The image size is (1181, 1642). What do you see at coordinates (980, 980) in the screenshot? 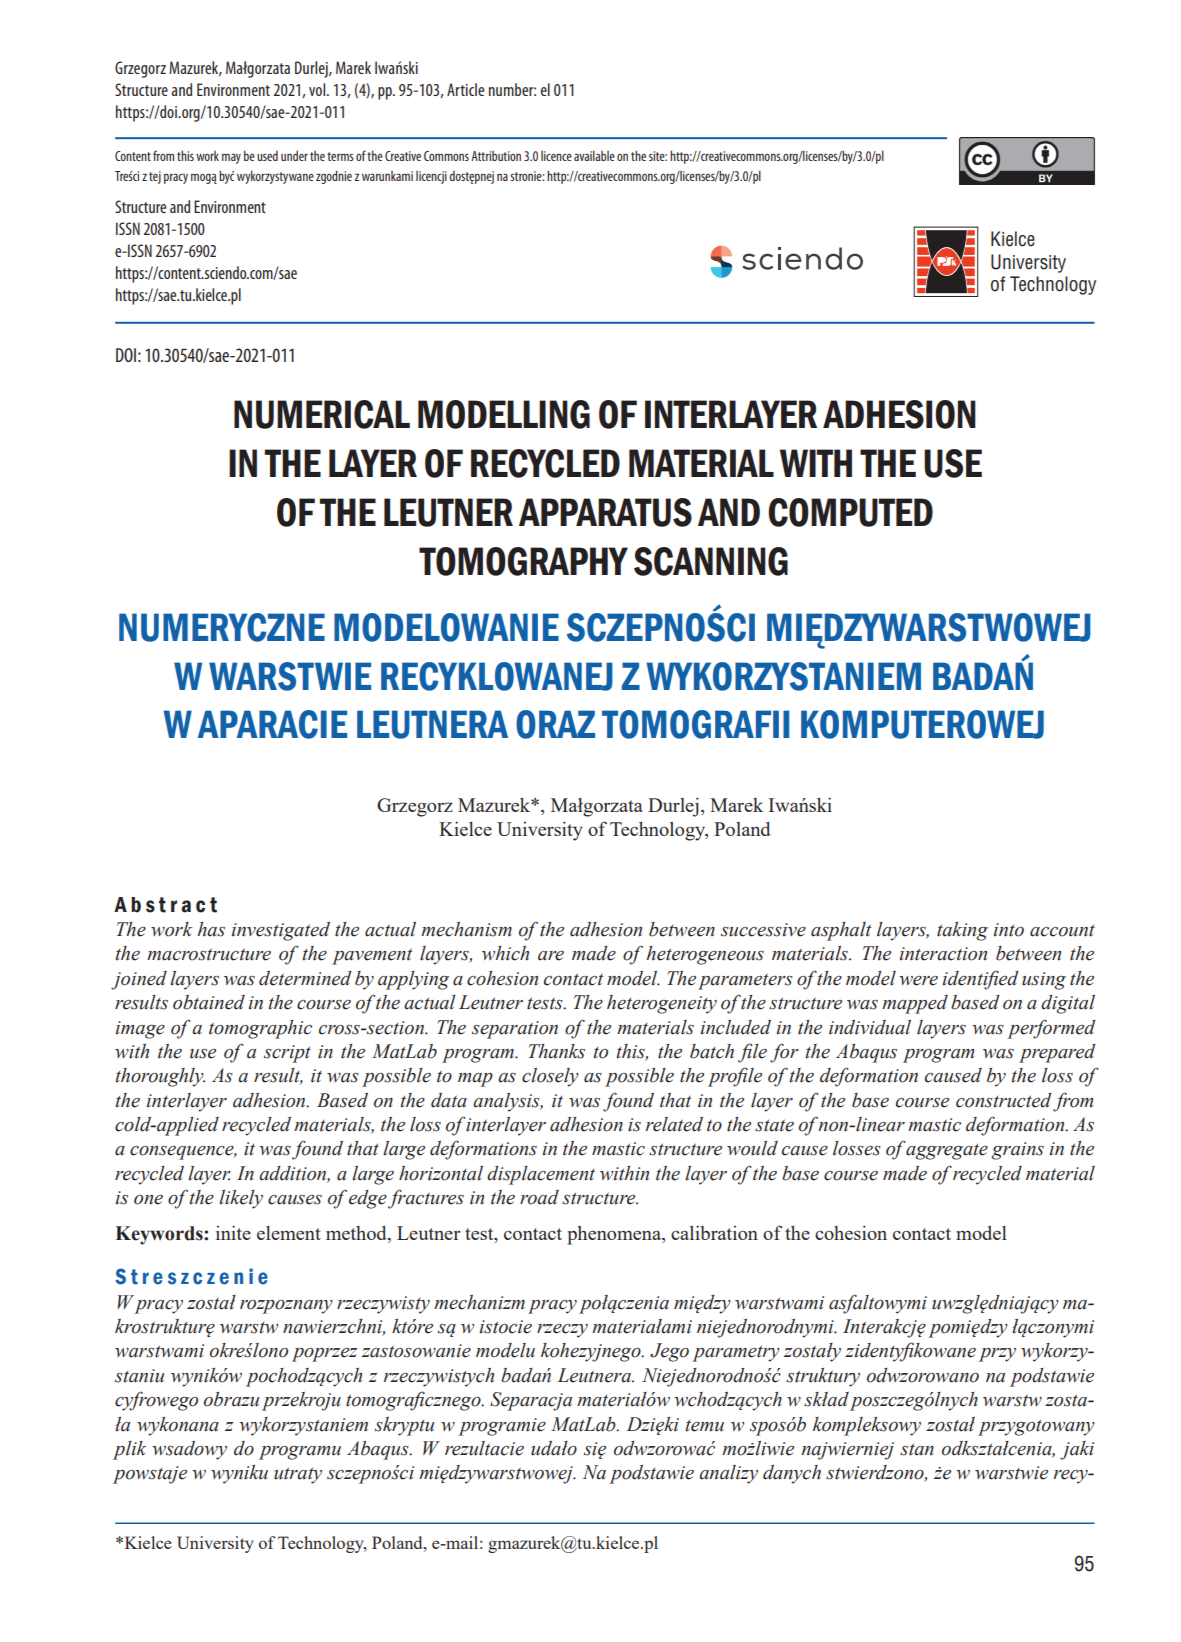
I see `identified` at bounding box center [980, 980].
